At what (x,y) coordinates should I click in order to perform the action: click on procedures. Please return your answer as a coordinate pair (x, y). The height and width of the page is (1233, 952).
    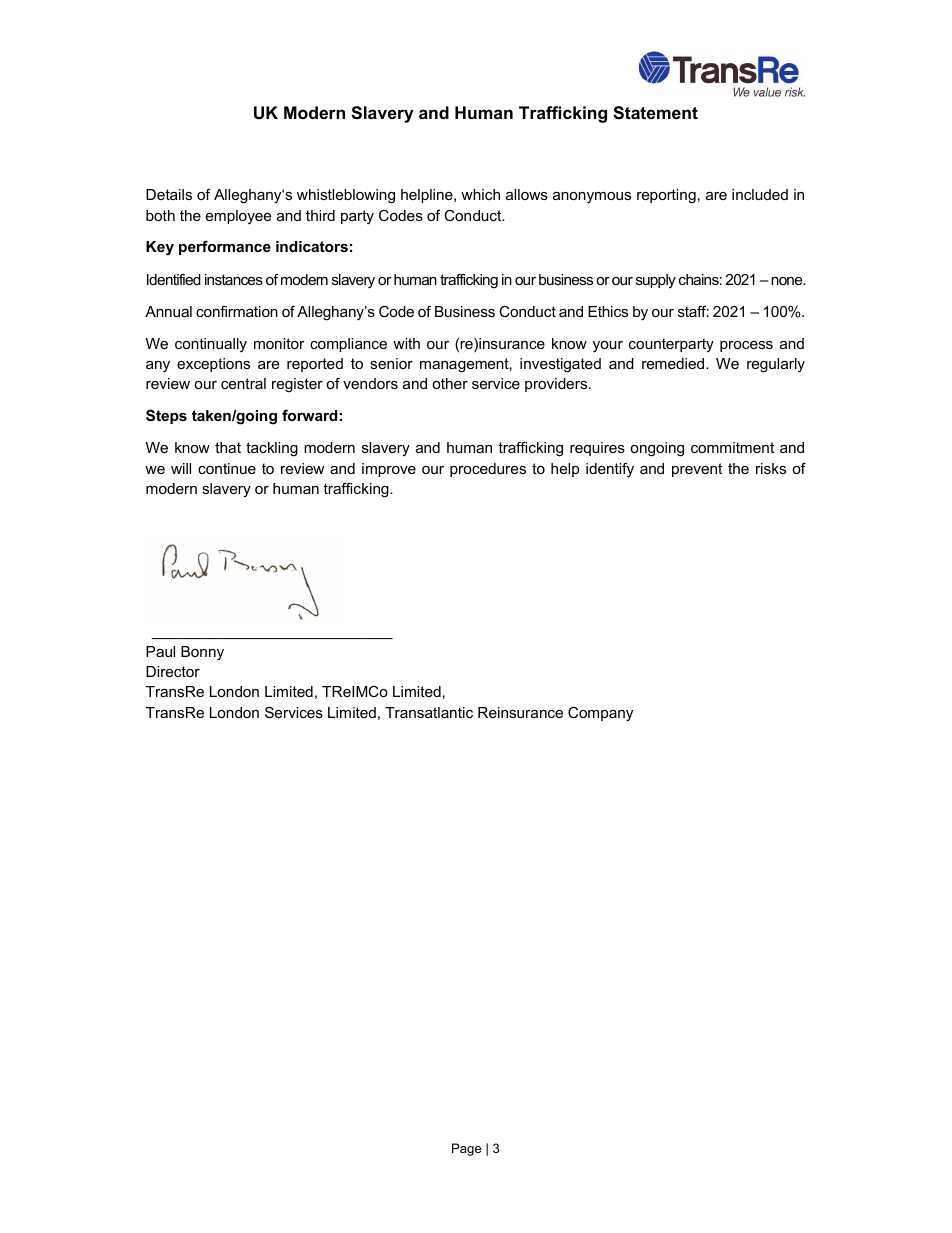
    Looking at the image, I should click on (488, 470).
